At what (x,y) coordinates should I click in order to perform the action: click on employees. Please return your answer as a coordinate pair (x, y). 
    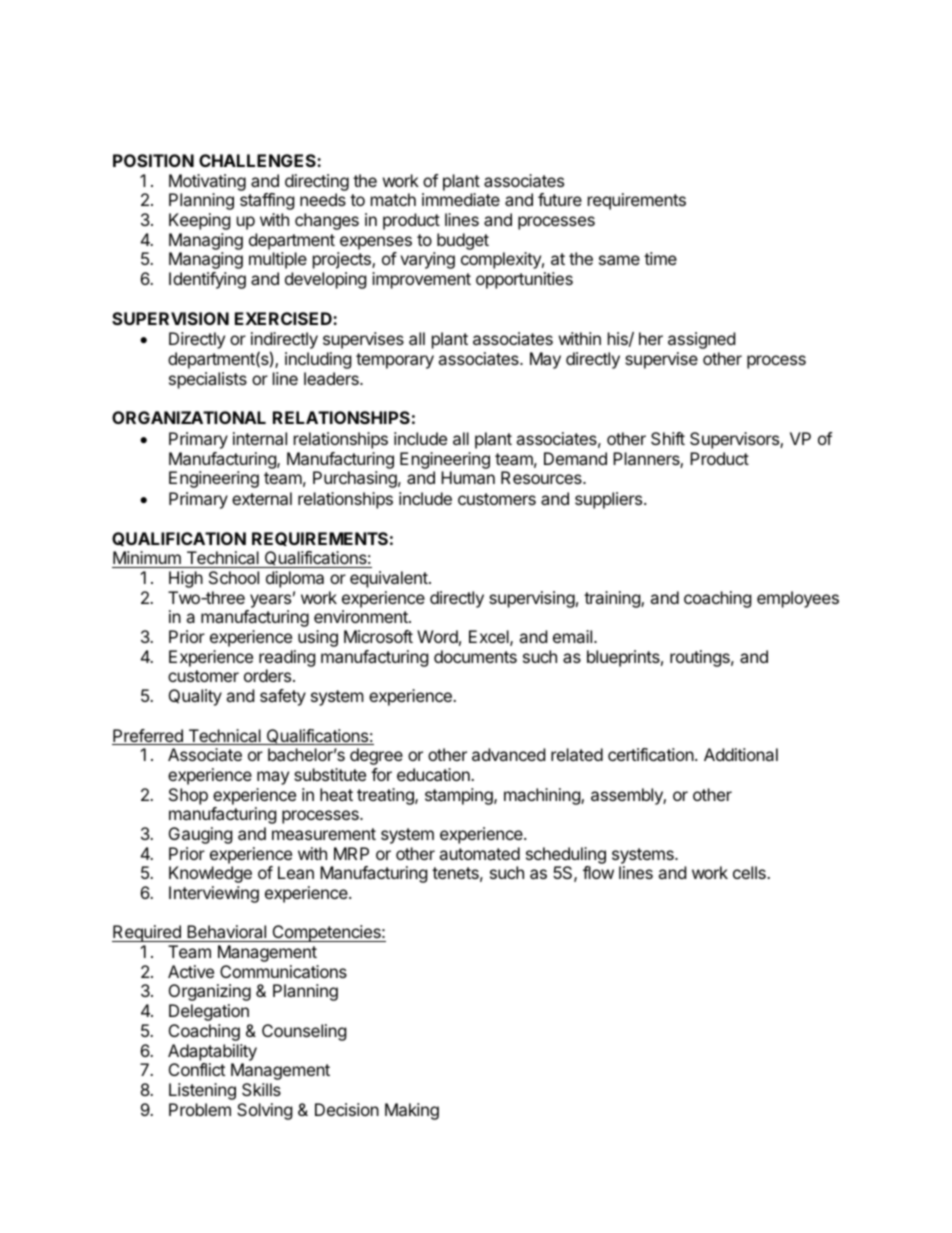
    Looking at the image, I should click on (798, 599).
